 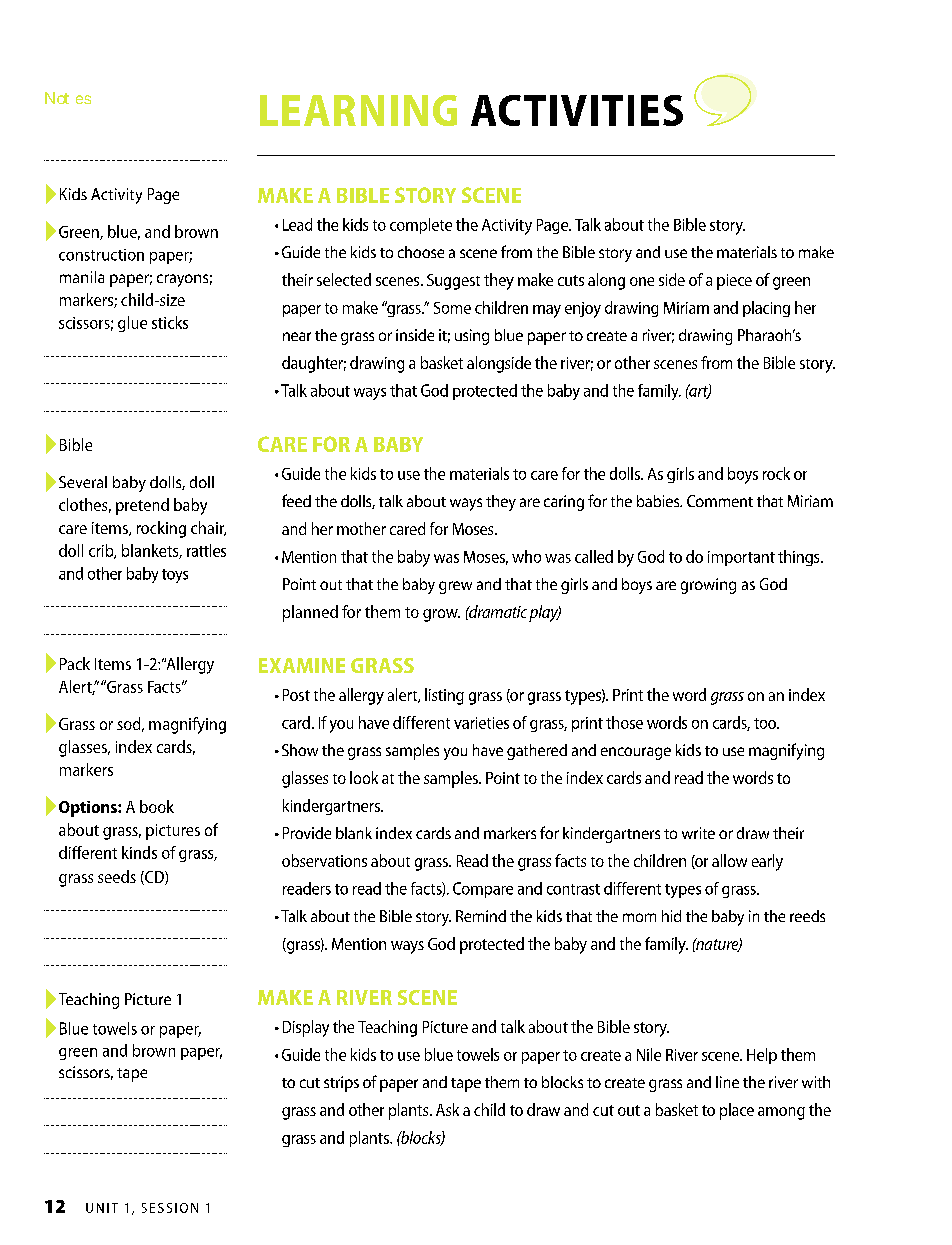 I want to click on allow, so click(x=729, y=860).
